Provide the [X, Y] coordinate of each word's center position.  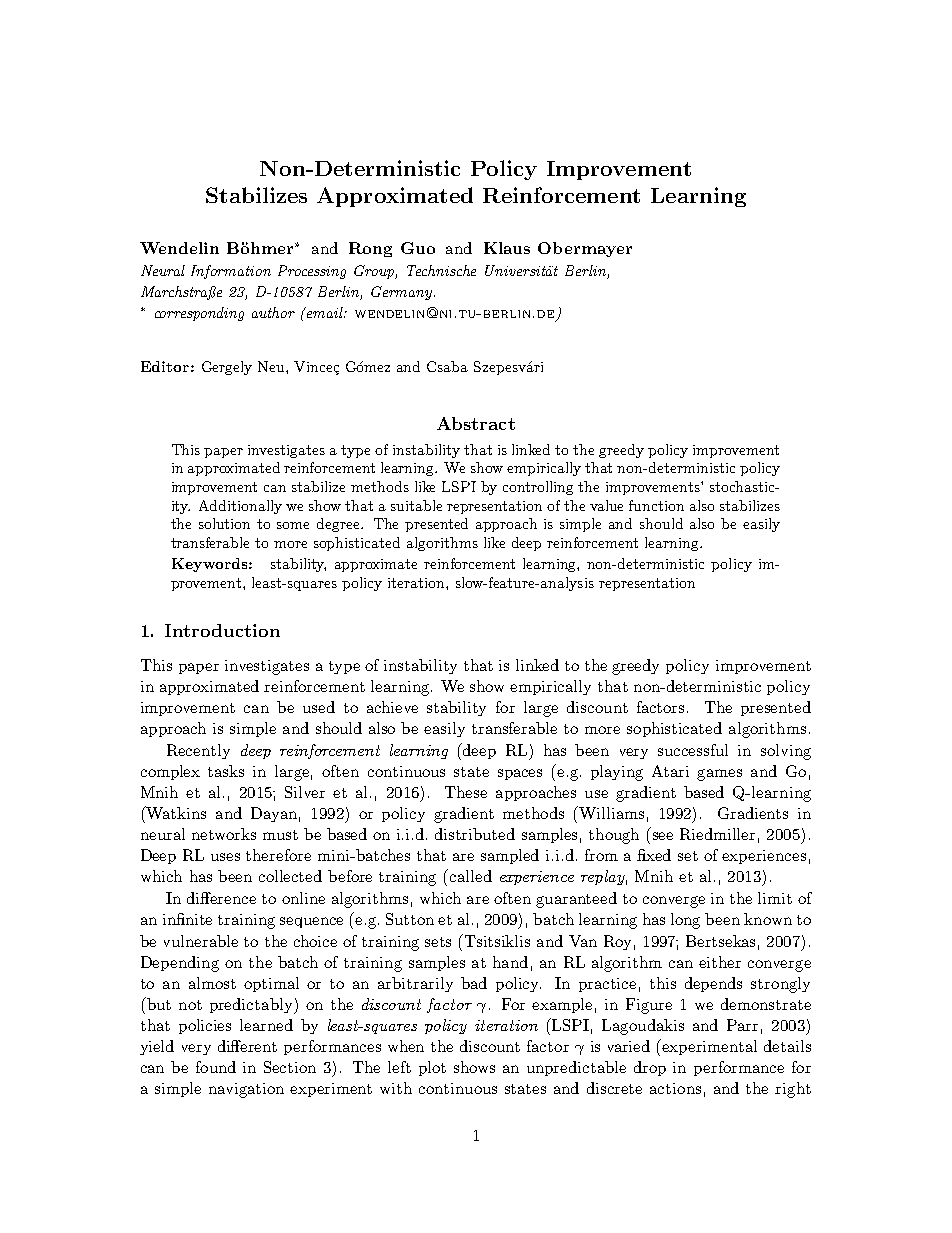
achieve [392, 707]
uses [225, 857]
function [656, 505]
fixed [654, 855]
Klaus [507, 248]
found [216, 1067]
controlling [538, 488]
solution [224, 523]
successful [693, 750]
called [471, 876]
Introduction [222, 630]
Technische [441, 270]
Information [231, 272]
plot [432, 1068]
